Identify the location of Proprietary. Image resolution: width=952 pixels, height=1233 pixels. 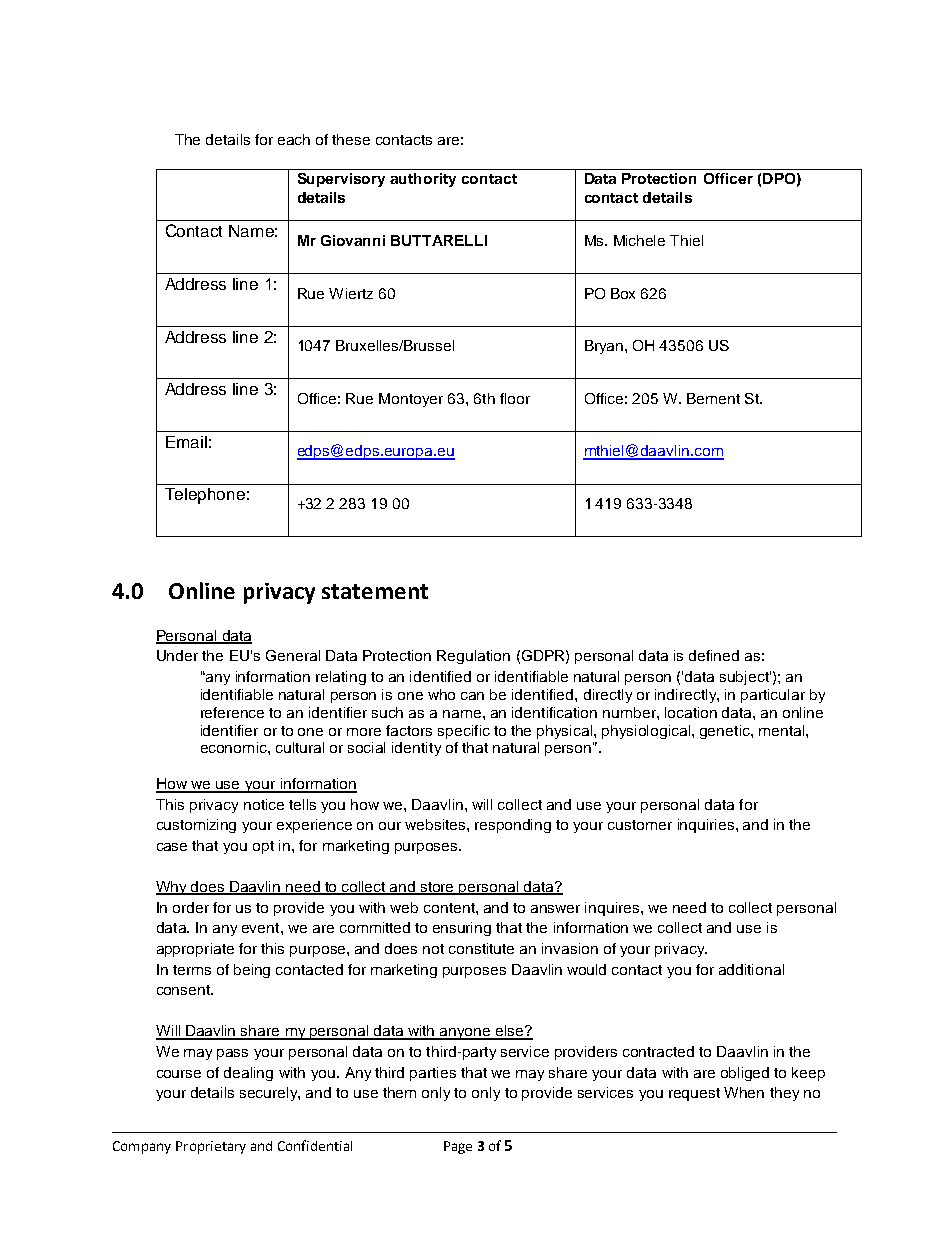
(211, 1147).
